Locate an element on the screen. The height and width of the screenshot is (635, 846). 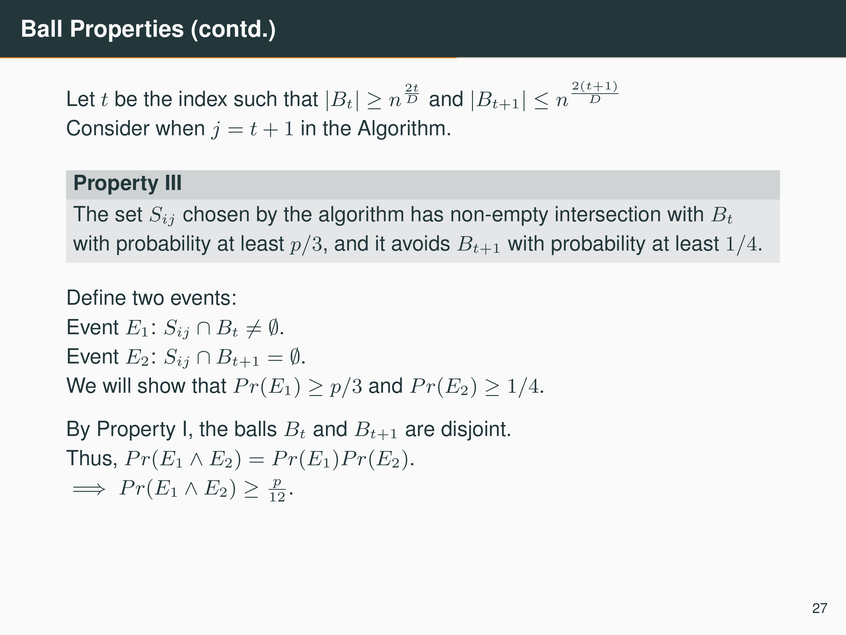
Thus is located at coordinates (89, 458).
